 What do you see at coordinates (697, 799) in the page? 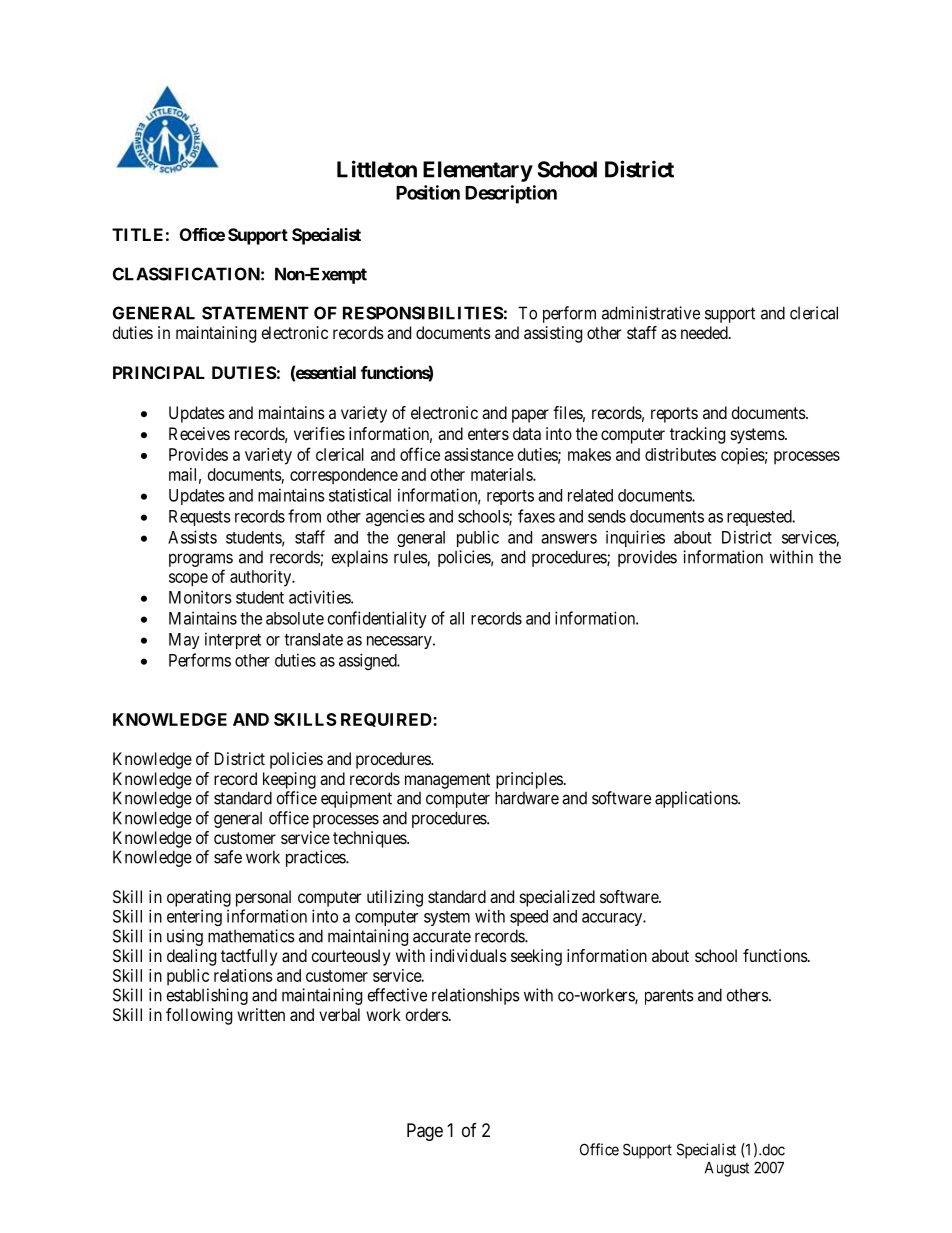
I see `applications` at bounding box center [697, 799].
